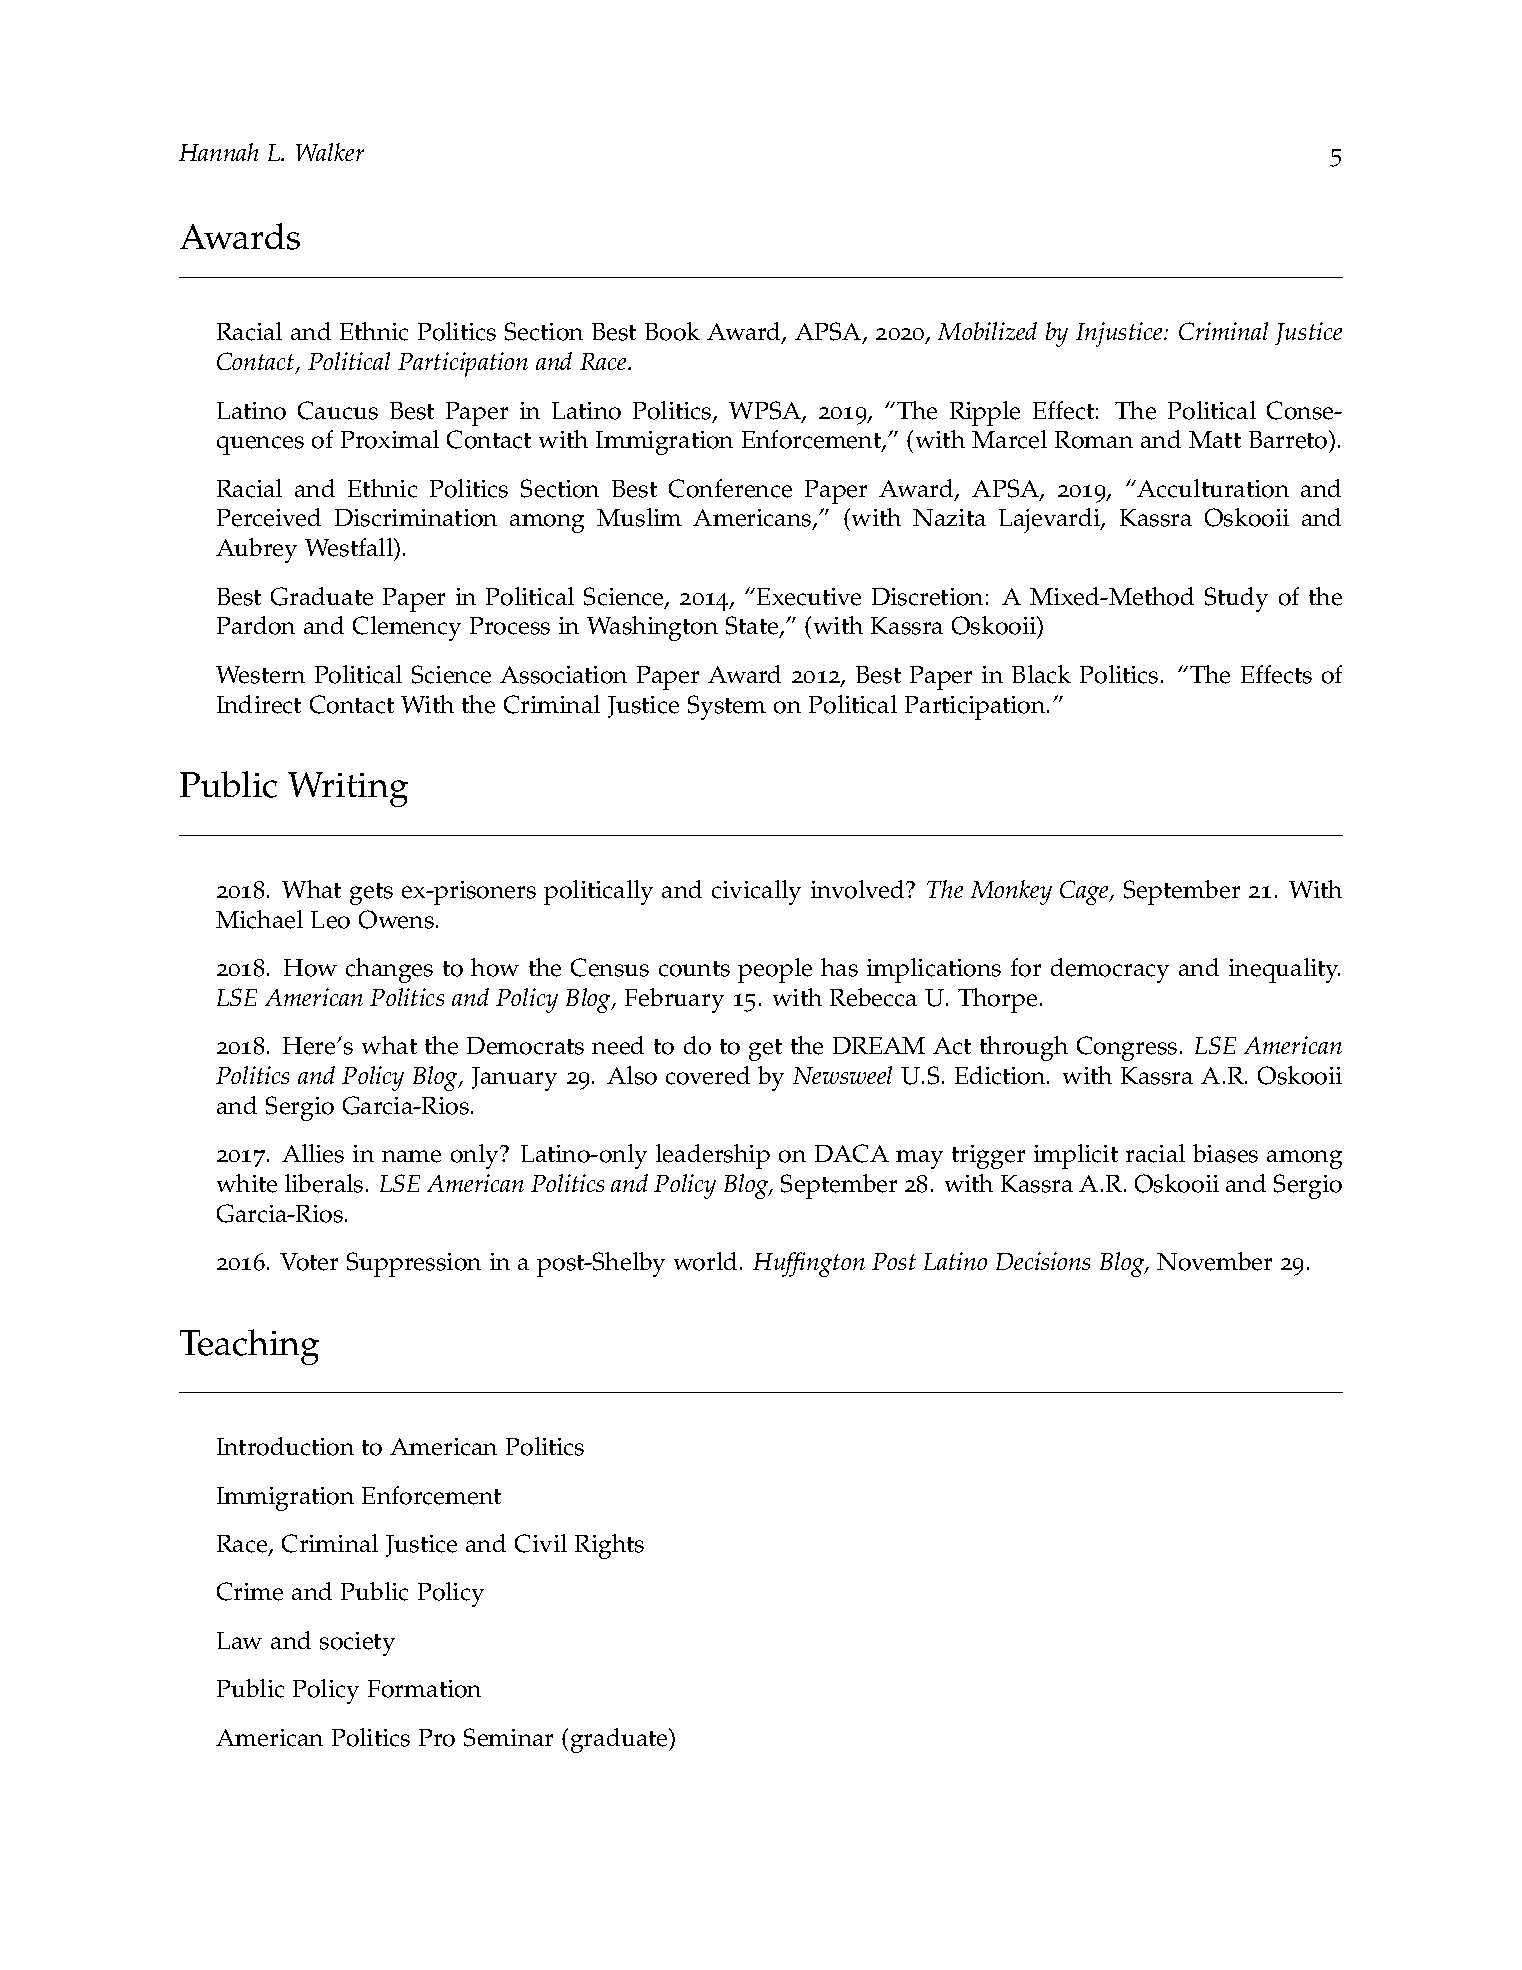 The height and width of the document is (1970, 1522). What do you see at coordinates (357, 1644) in the document?
I see `society` at bounding box center [357, 1644].
